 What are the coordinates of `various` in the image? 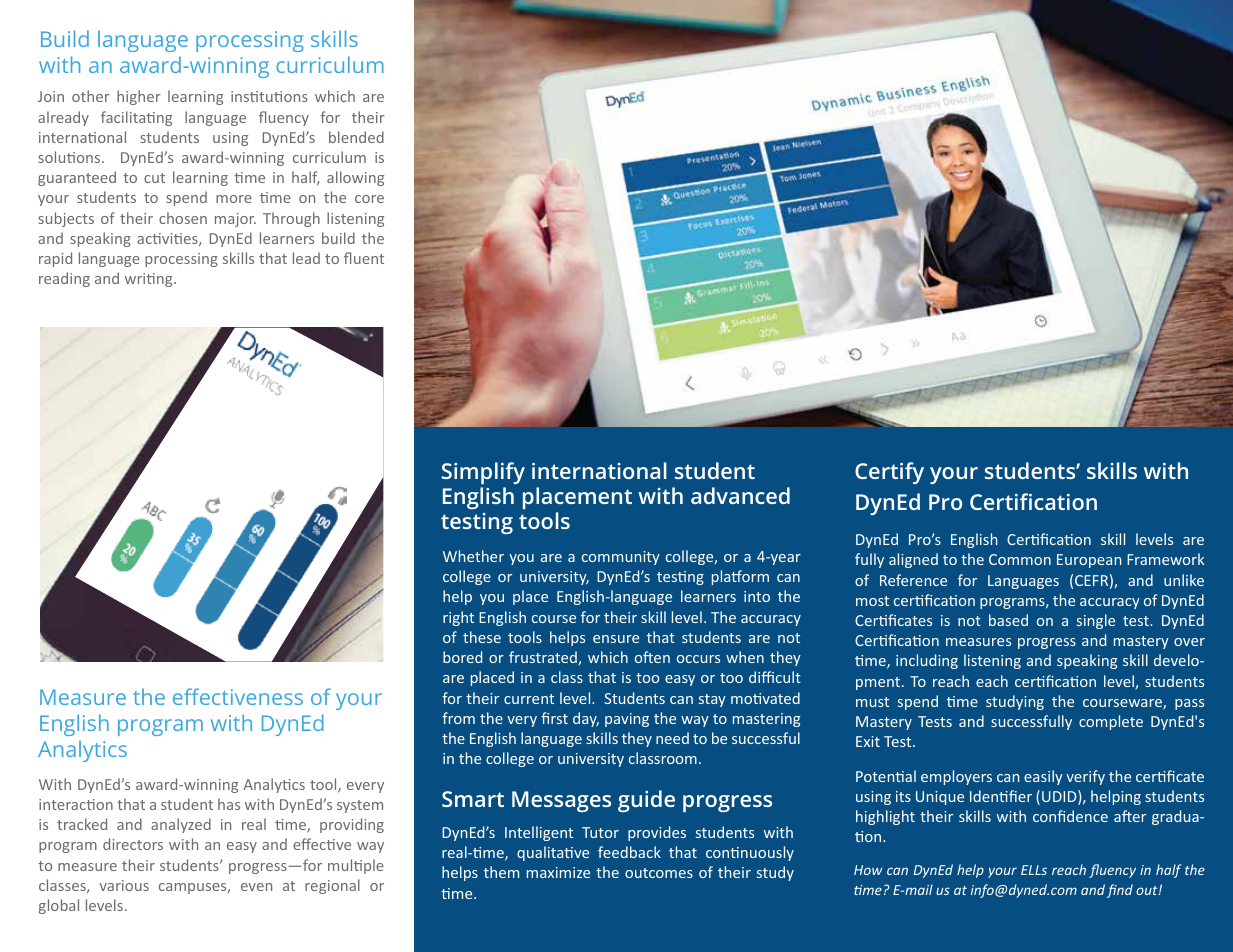 It's located at (124, 885).
